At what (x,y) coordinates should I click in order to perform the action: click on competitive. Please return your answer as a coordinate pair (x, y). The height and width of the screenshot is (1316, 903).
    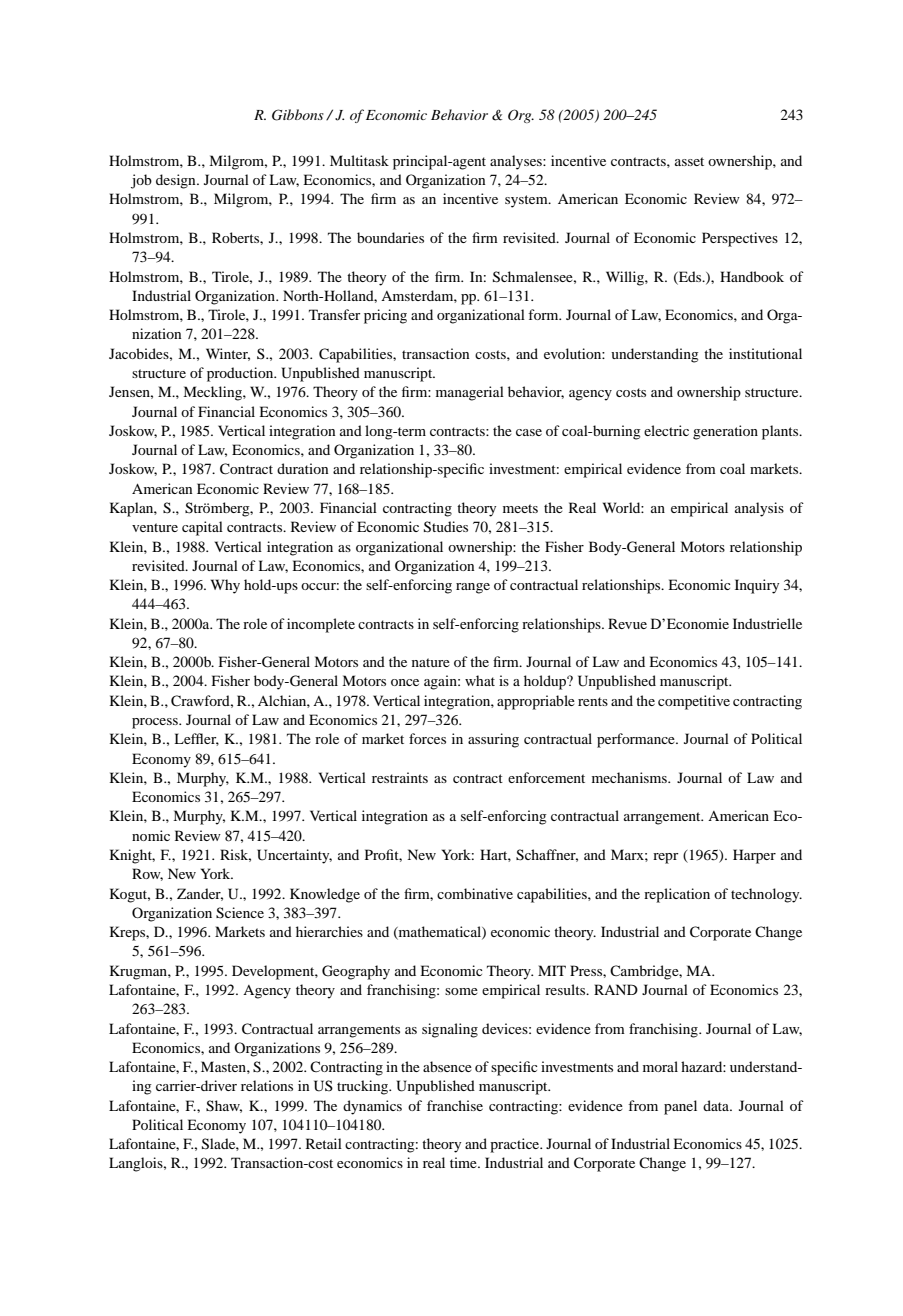
    Looking at the image, I should click on (694, 702).
